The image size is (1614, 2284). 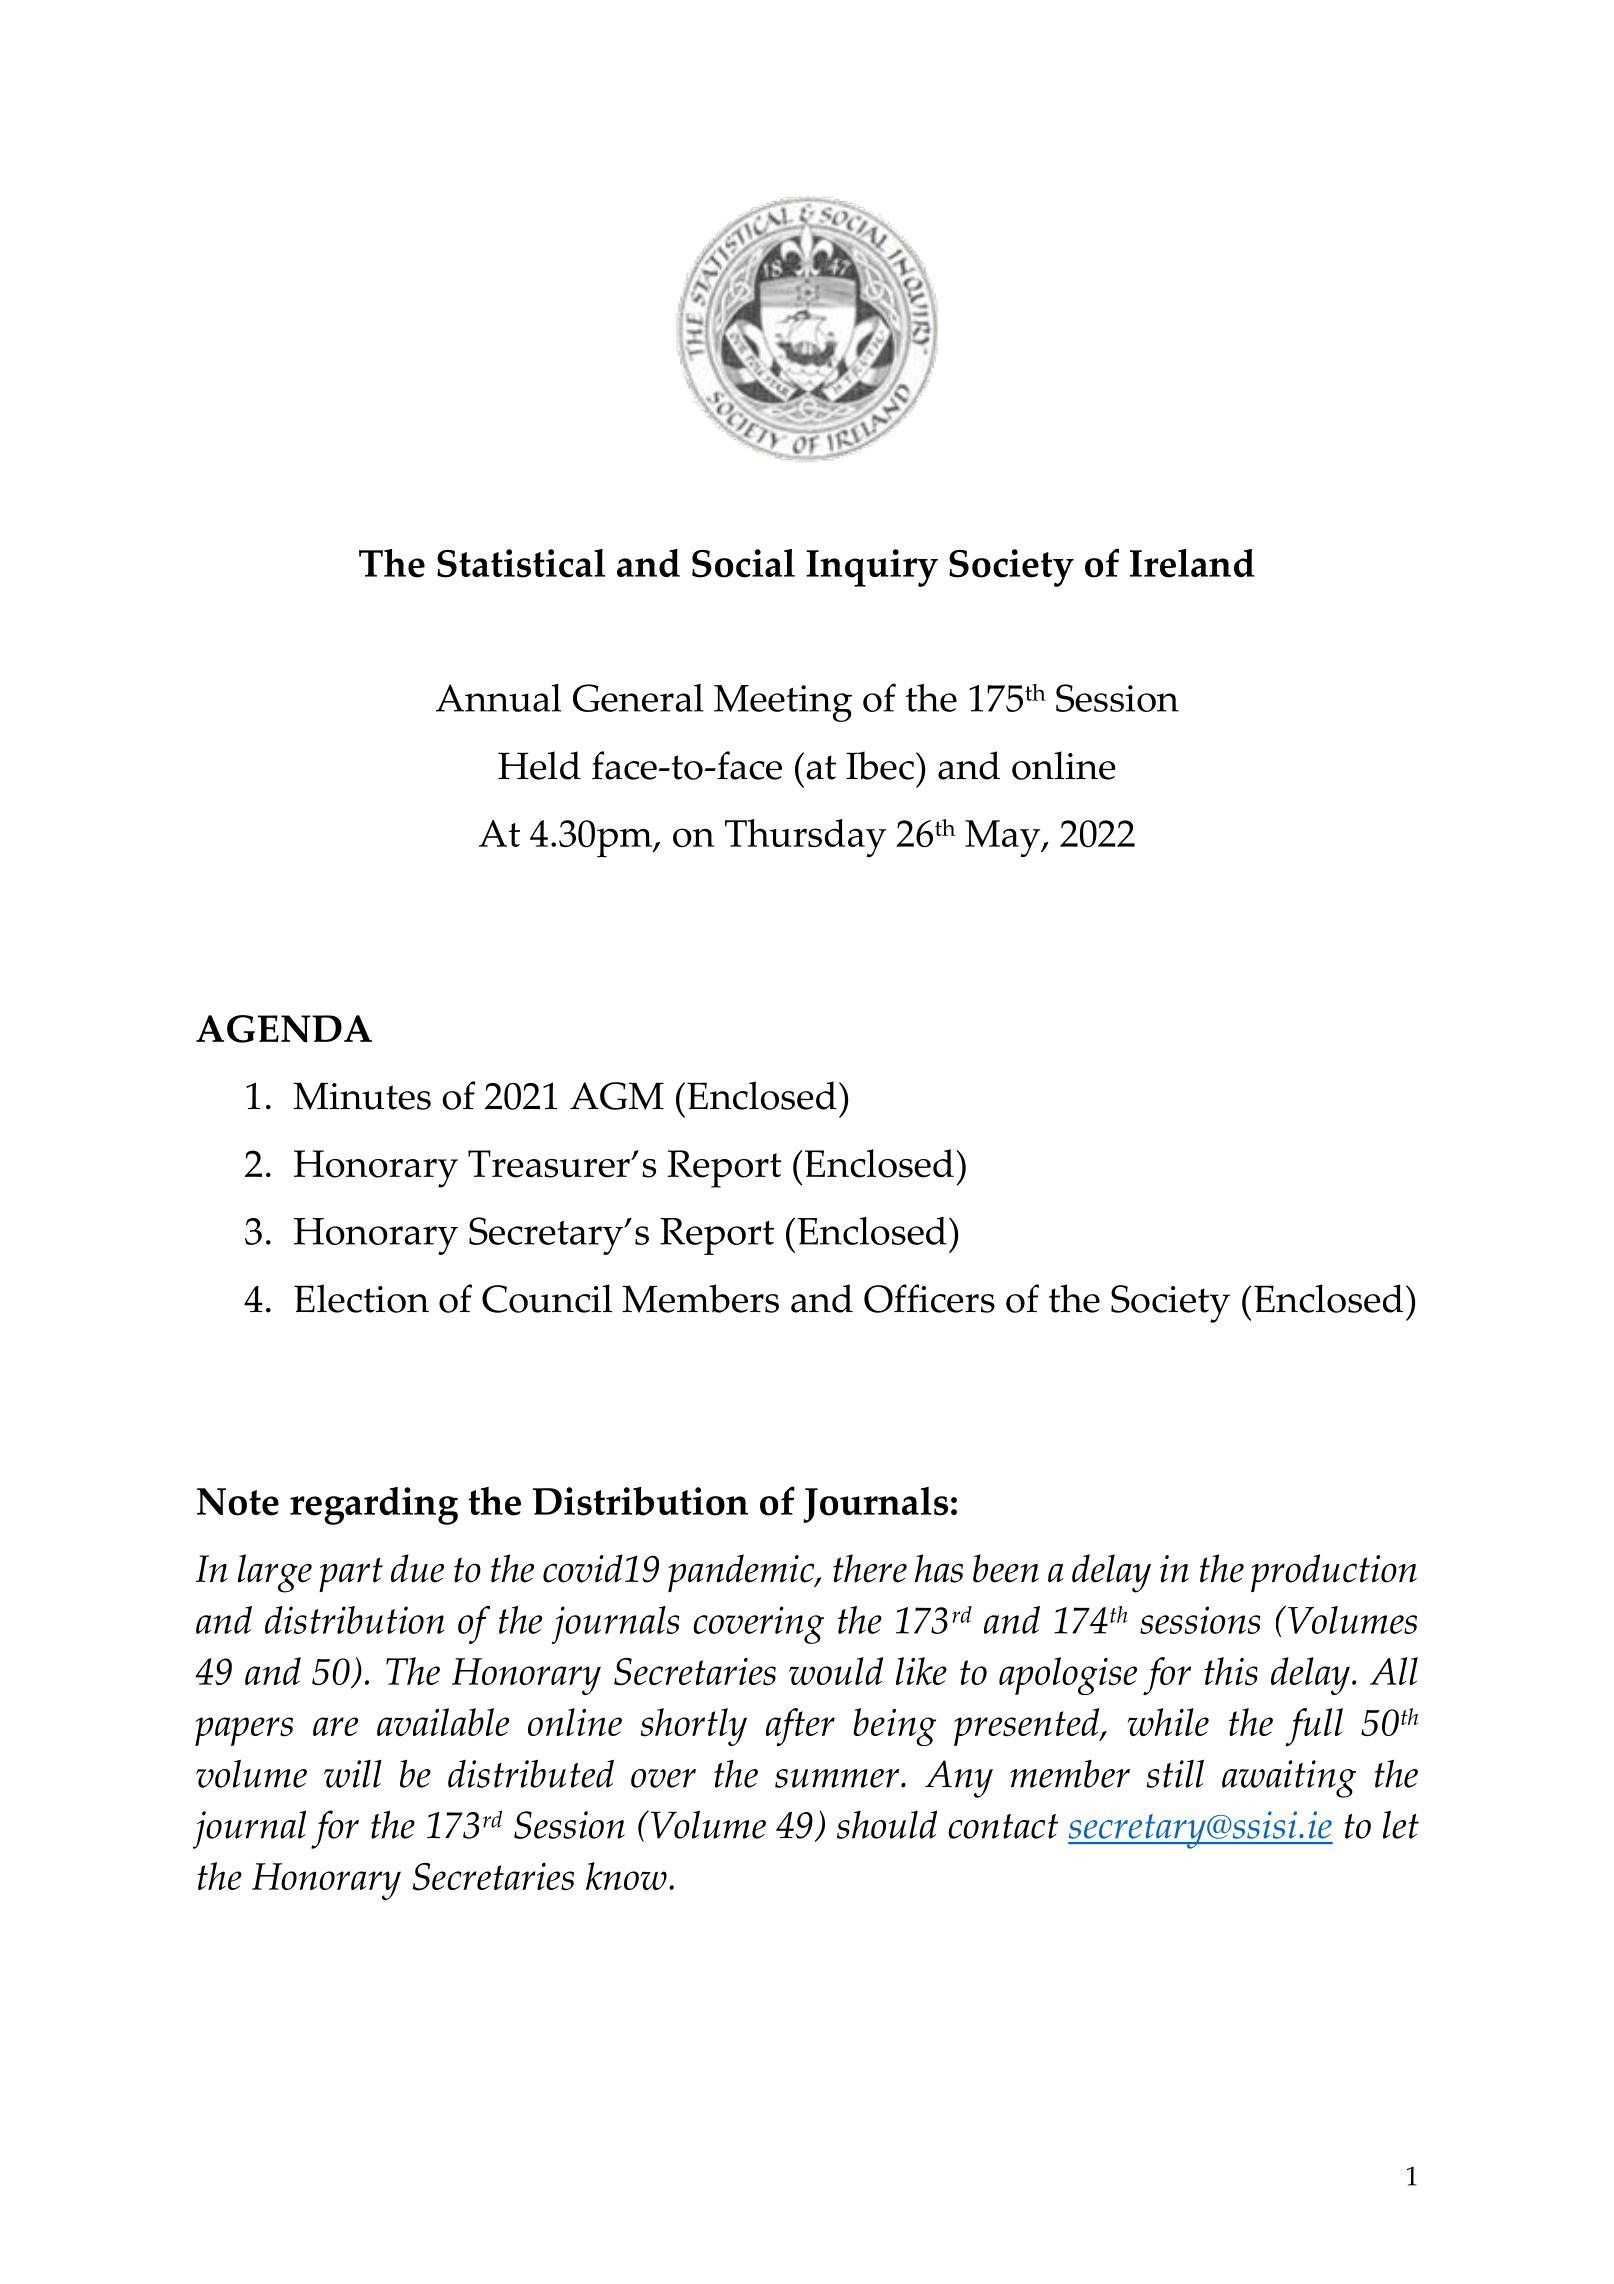 I want to click on production, so click(x=1334, y=1573).
